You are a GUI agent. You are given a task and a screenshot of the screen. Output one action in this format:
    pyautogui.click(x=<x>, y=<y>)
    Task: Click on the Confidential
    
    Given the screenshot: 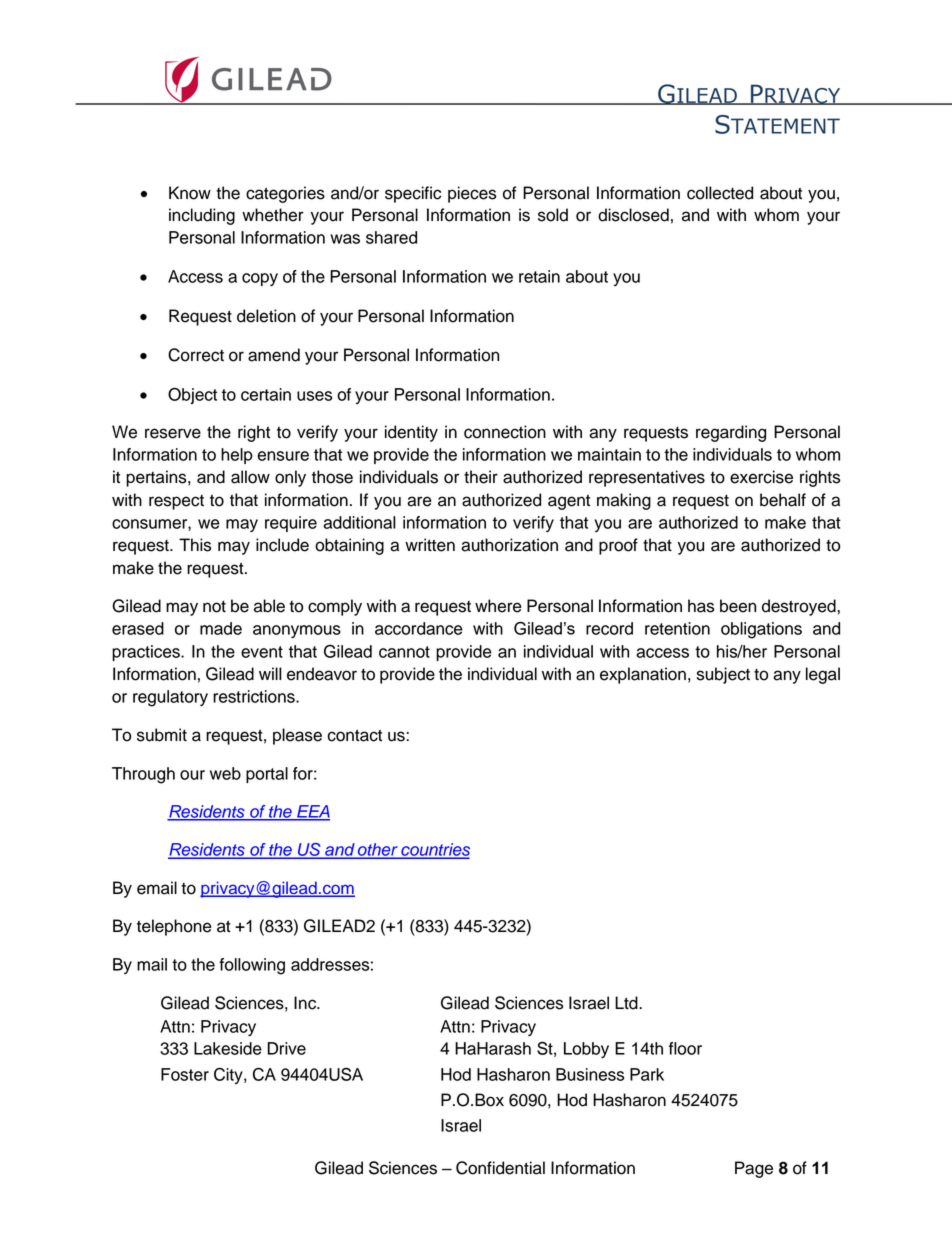 What is the action you would take?
    pyautogui.click(x=500, y=1168)
